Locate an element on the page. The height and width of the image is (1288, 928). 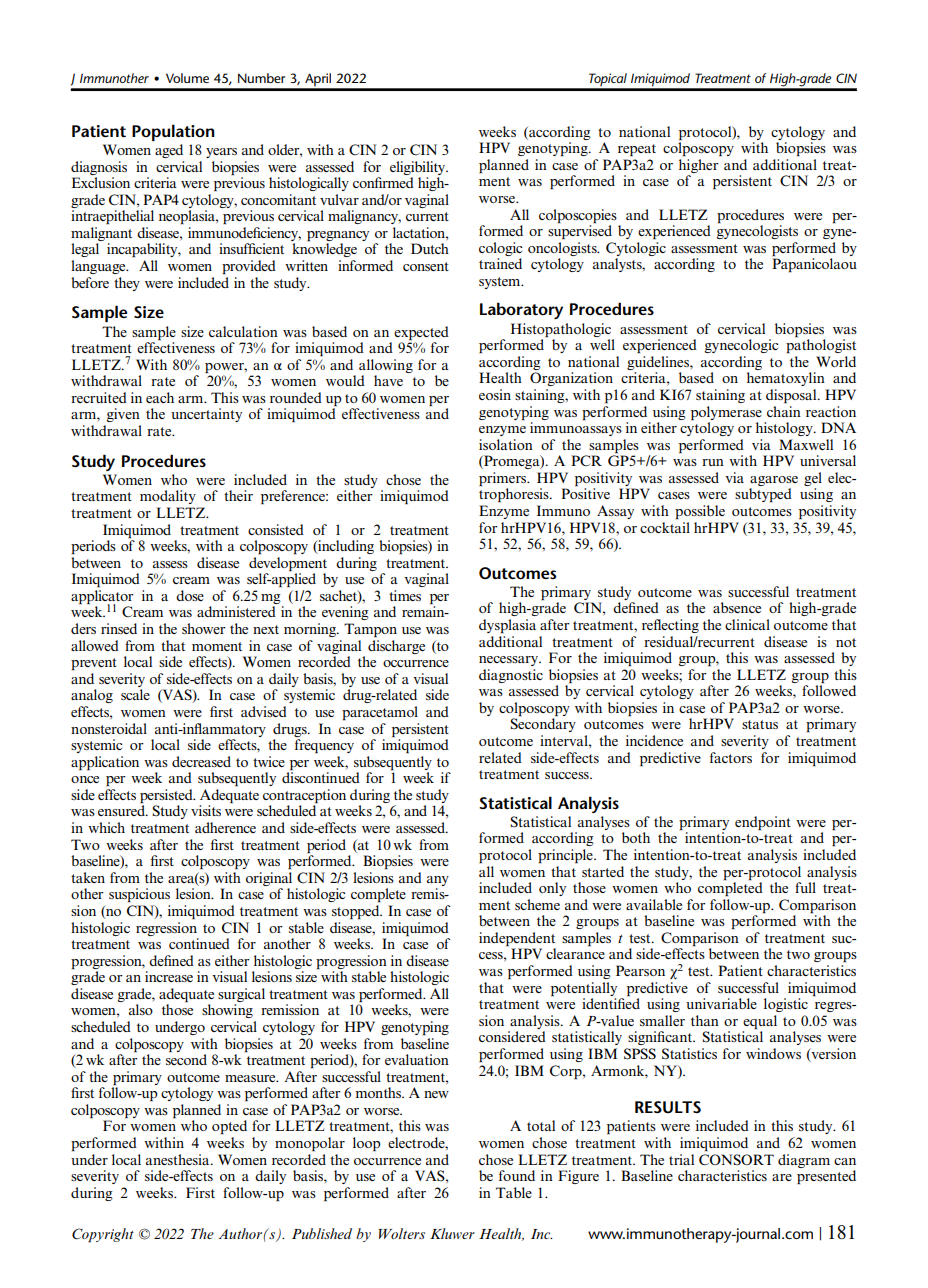
modality is located at coordinates (168, 497).
